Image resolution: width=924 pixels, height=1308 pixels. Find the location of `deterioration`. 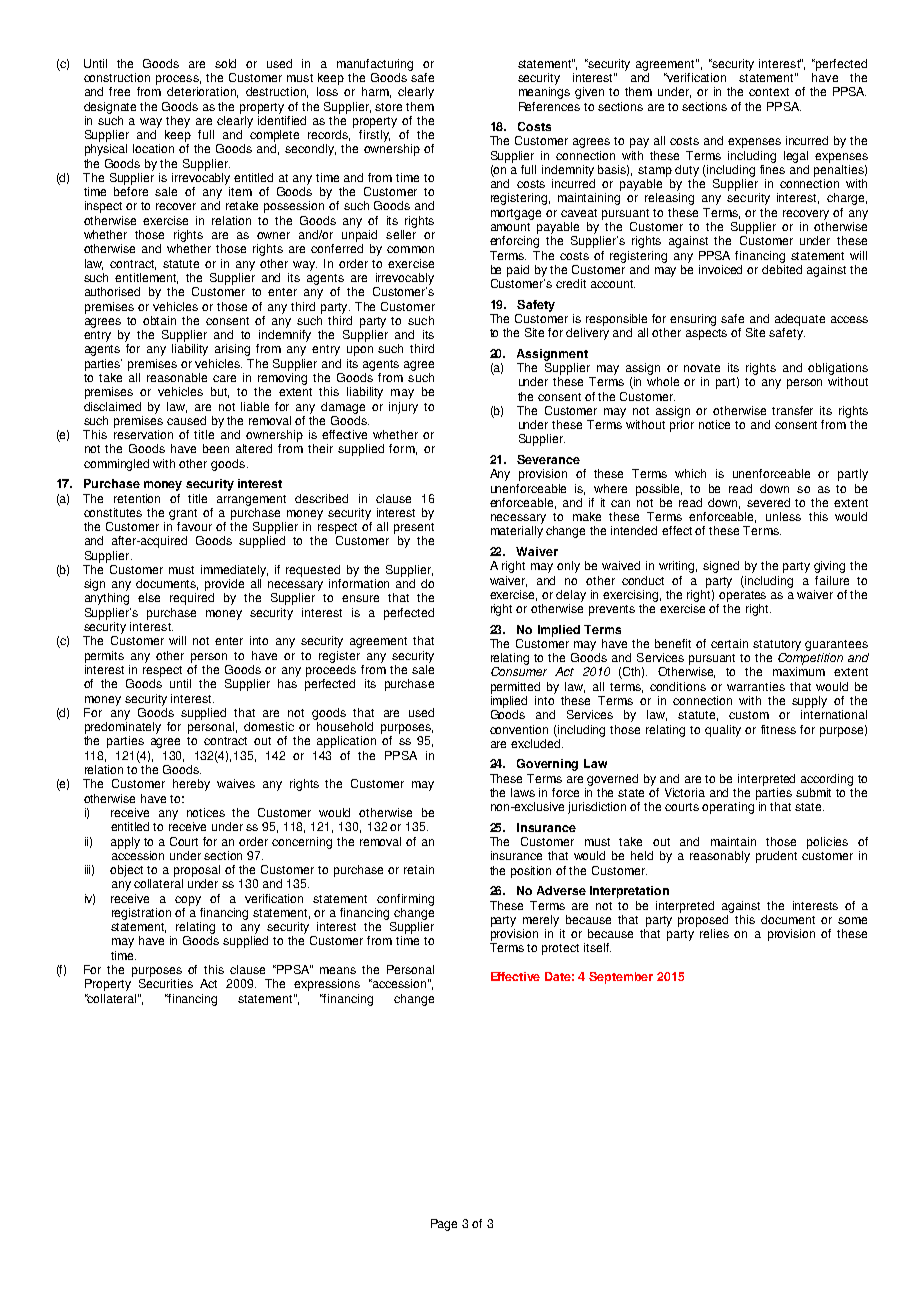

deterioration is located at coordinates (202, 92).
